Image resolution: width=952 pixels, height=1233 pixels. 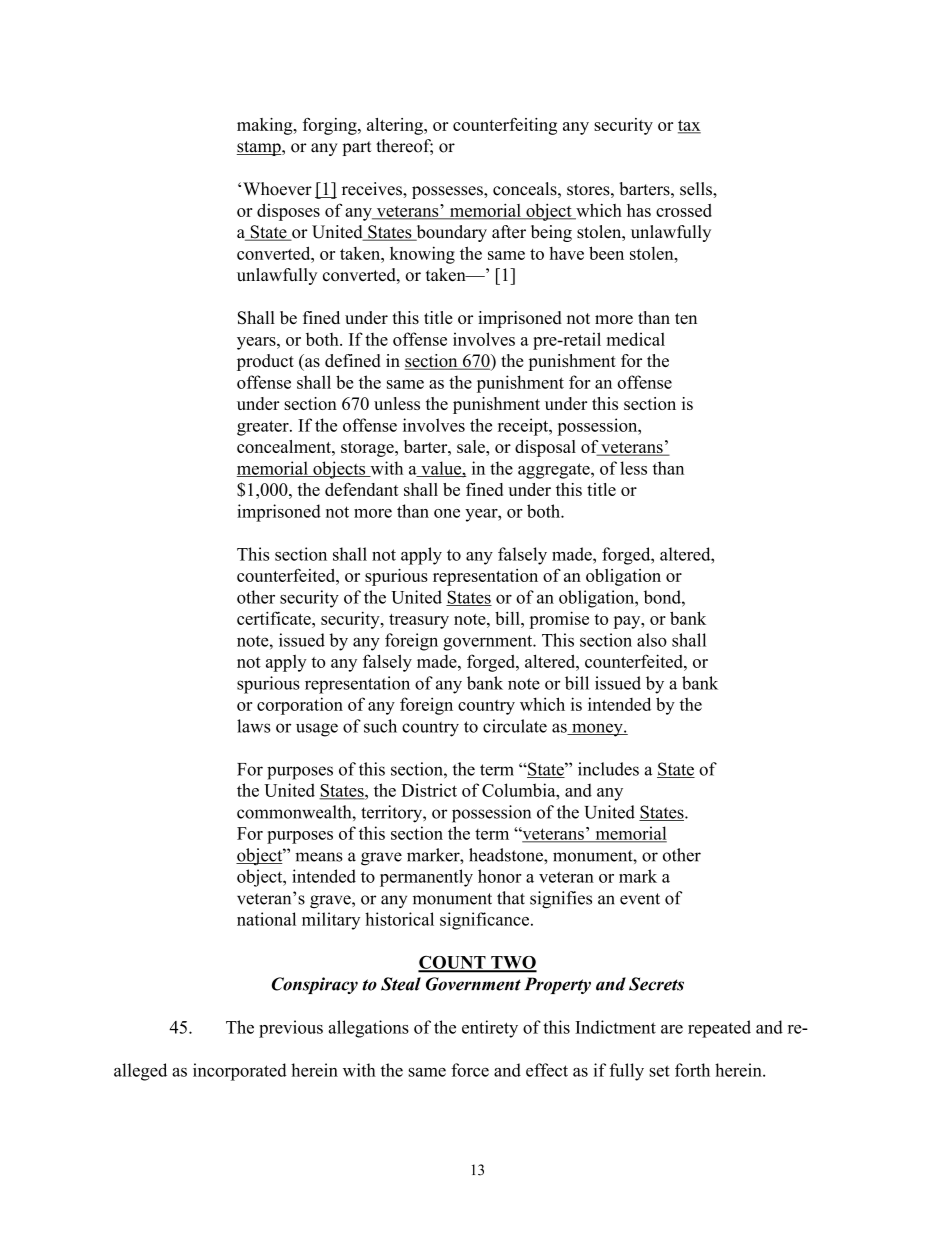 What do you see at coordinates (689, 126) in the document?
I see `tax` at bounding box center [689, 126].
